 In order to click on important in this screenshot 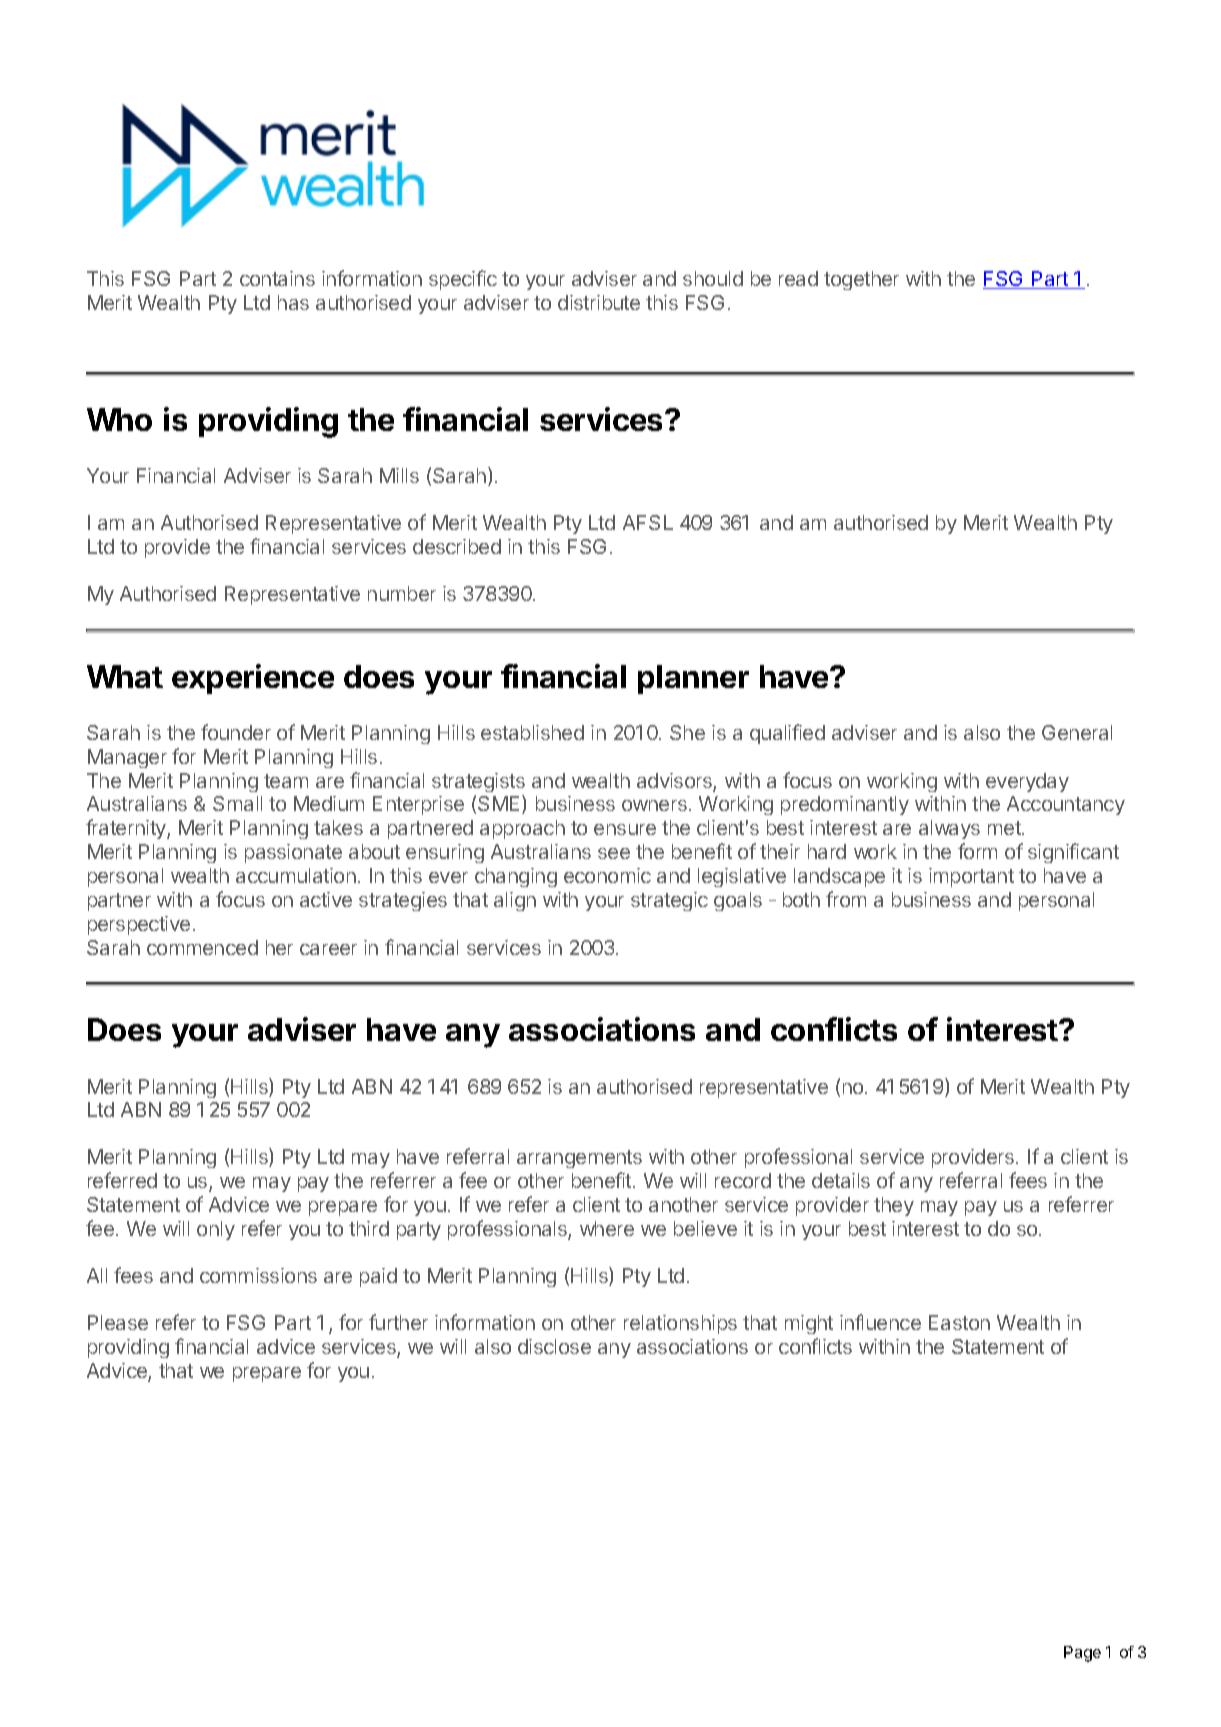, I will do `click(971, 877)`.
